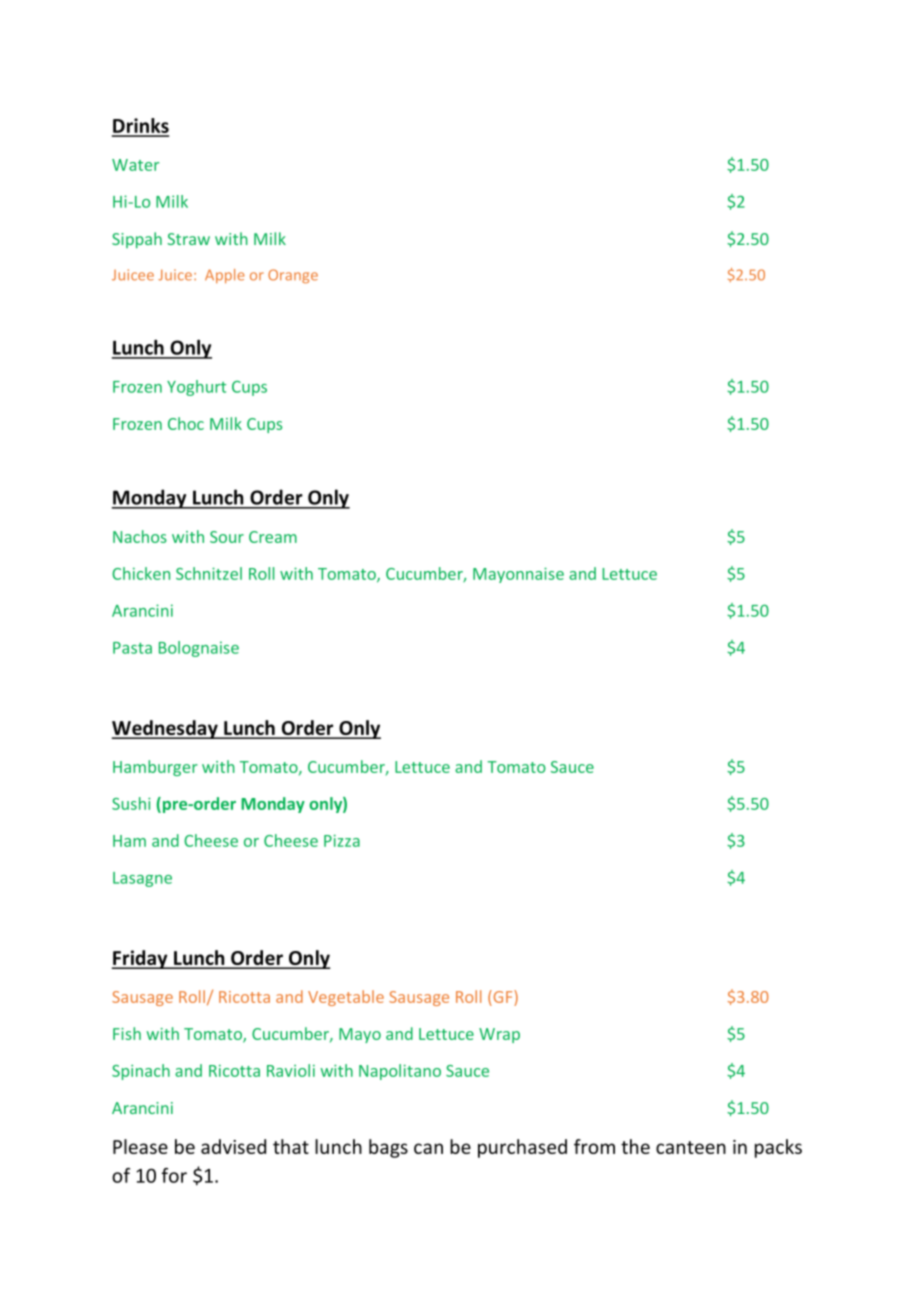 This document has height=1308, width=924. What do you see at coordinates (273, 537) in the document?
I see `Cream` at bounding box center [273, 537].
